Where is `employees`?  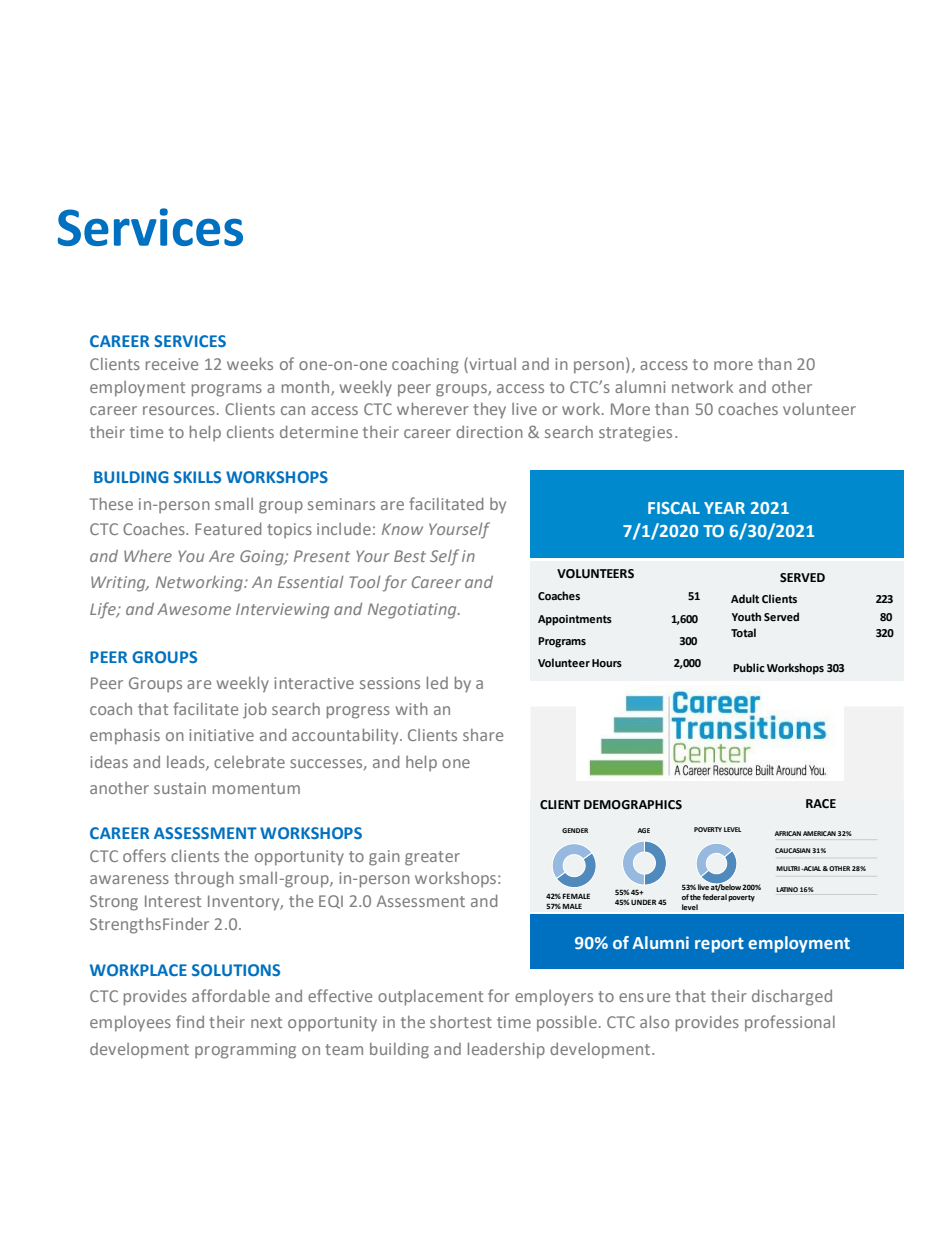
employees is located at coordinates (130, 1024).
